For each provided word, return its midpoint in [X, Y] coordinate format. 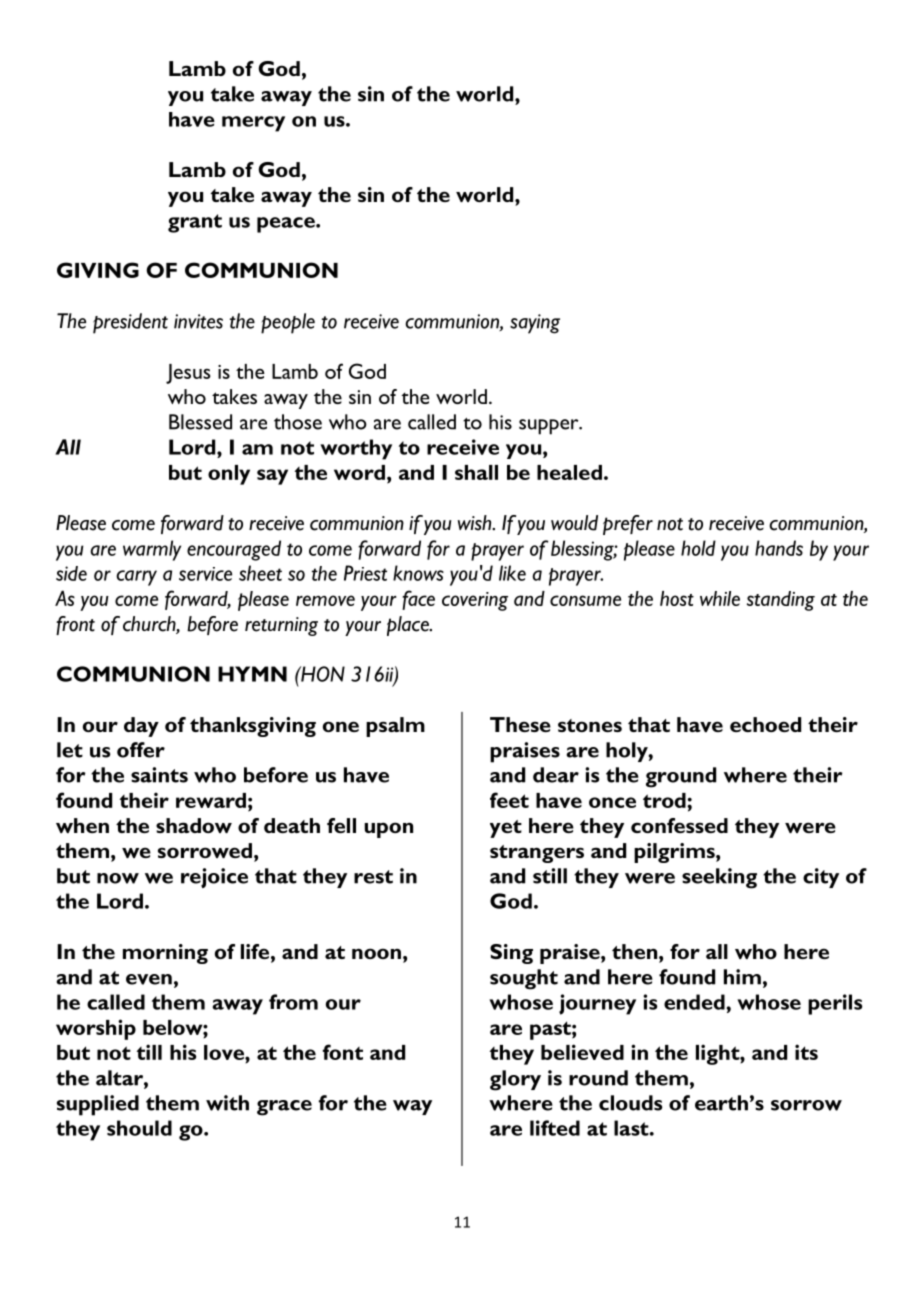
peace [287, 225]
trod [665, 800]
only [229, 475]
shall [476, 472]
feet [509, 800]
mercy [253, 124]
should [139, 1128]
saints [159, 775]
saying [535, 324]
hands [779, 548]
